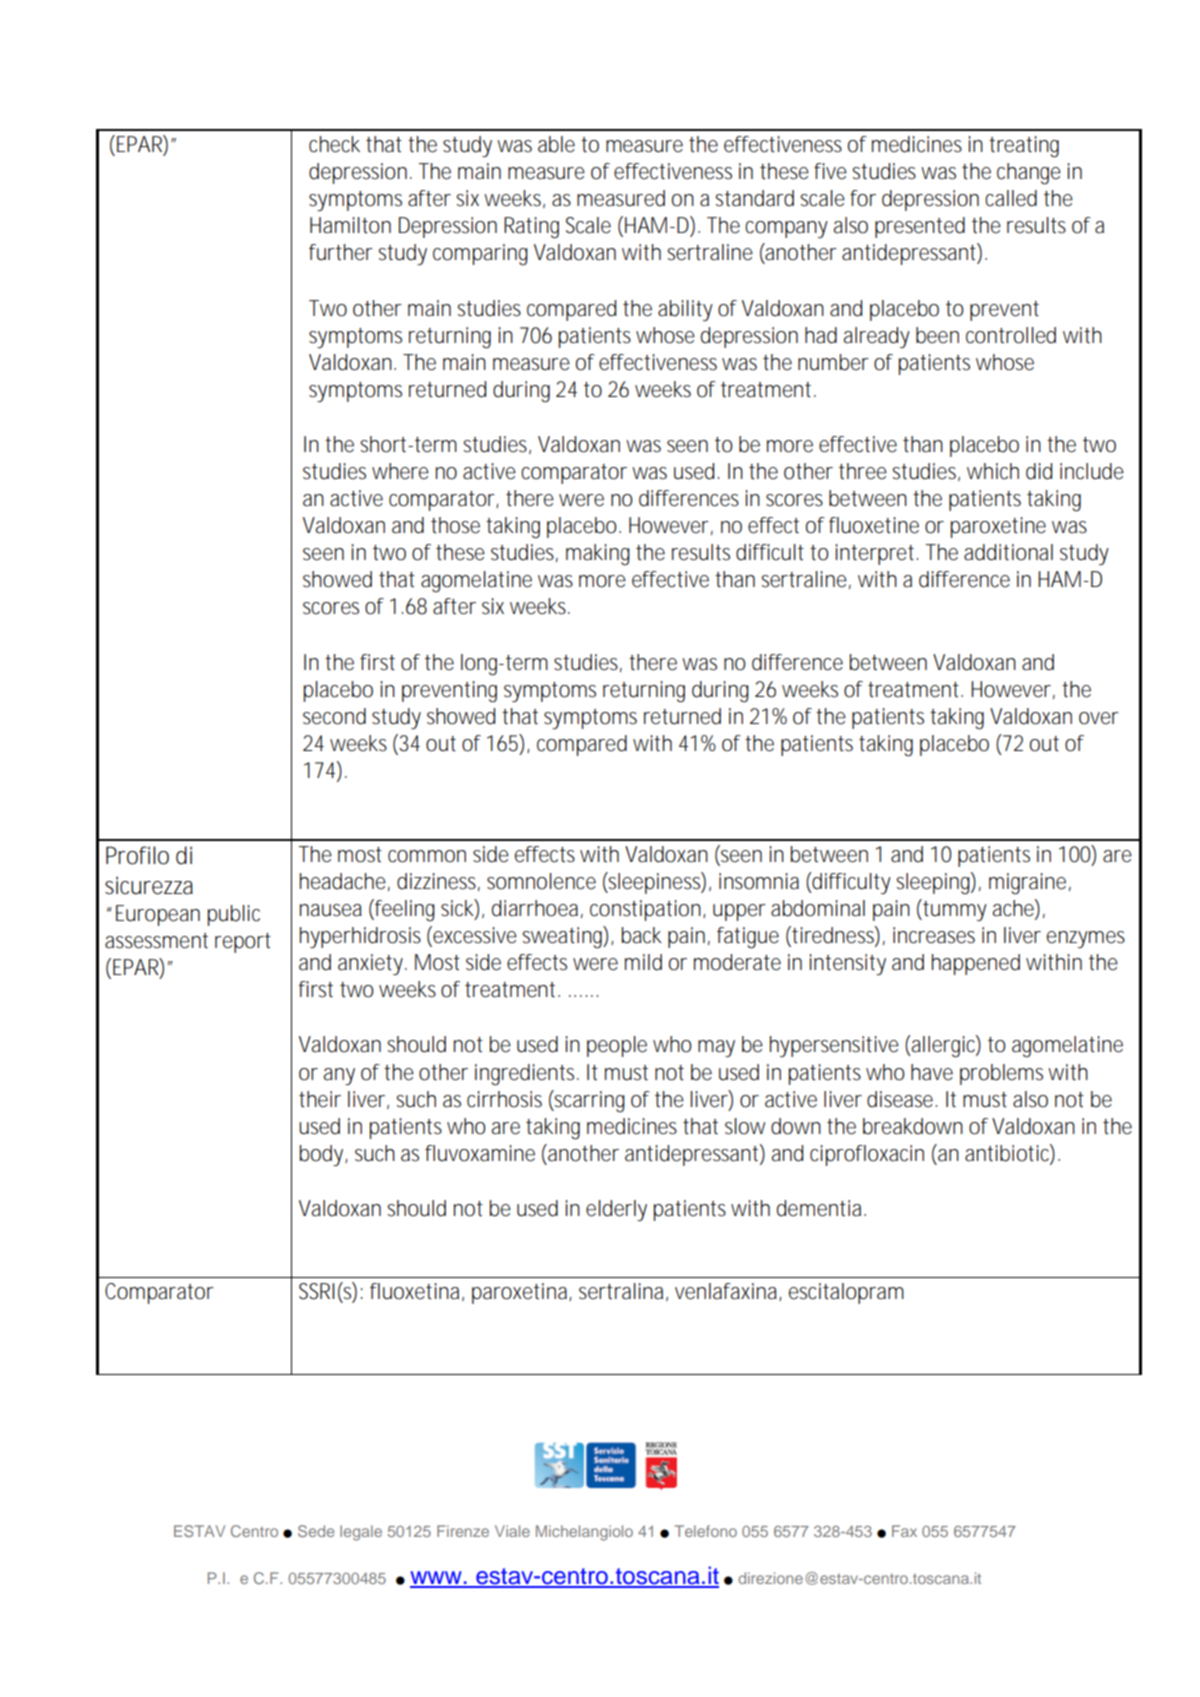 The image size is (1200, 1697). Describe the element at coordinates (463, 1531) in the page. I see `Firenze` at that location.
